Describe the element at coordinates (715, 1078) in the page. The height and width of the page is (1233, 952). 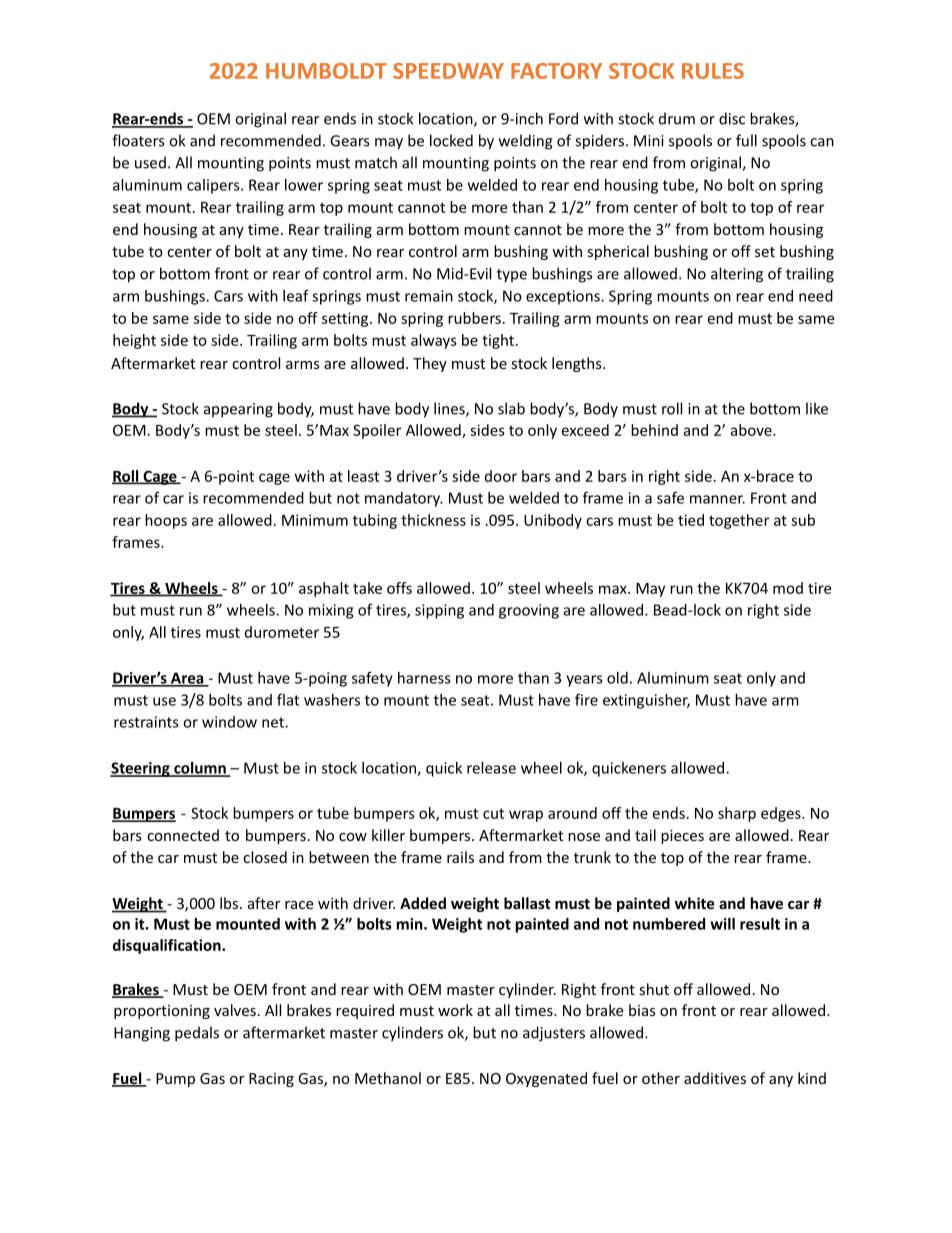
I see `additives` at that location.
